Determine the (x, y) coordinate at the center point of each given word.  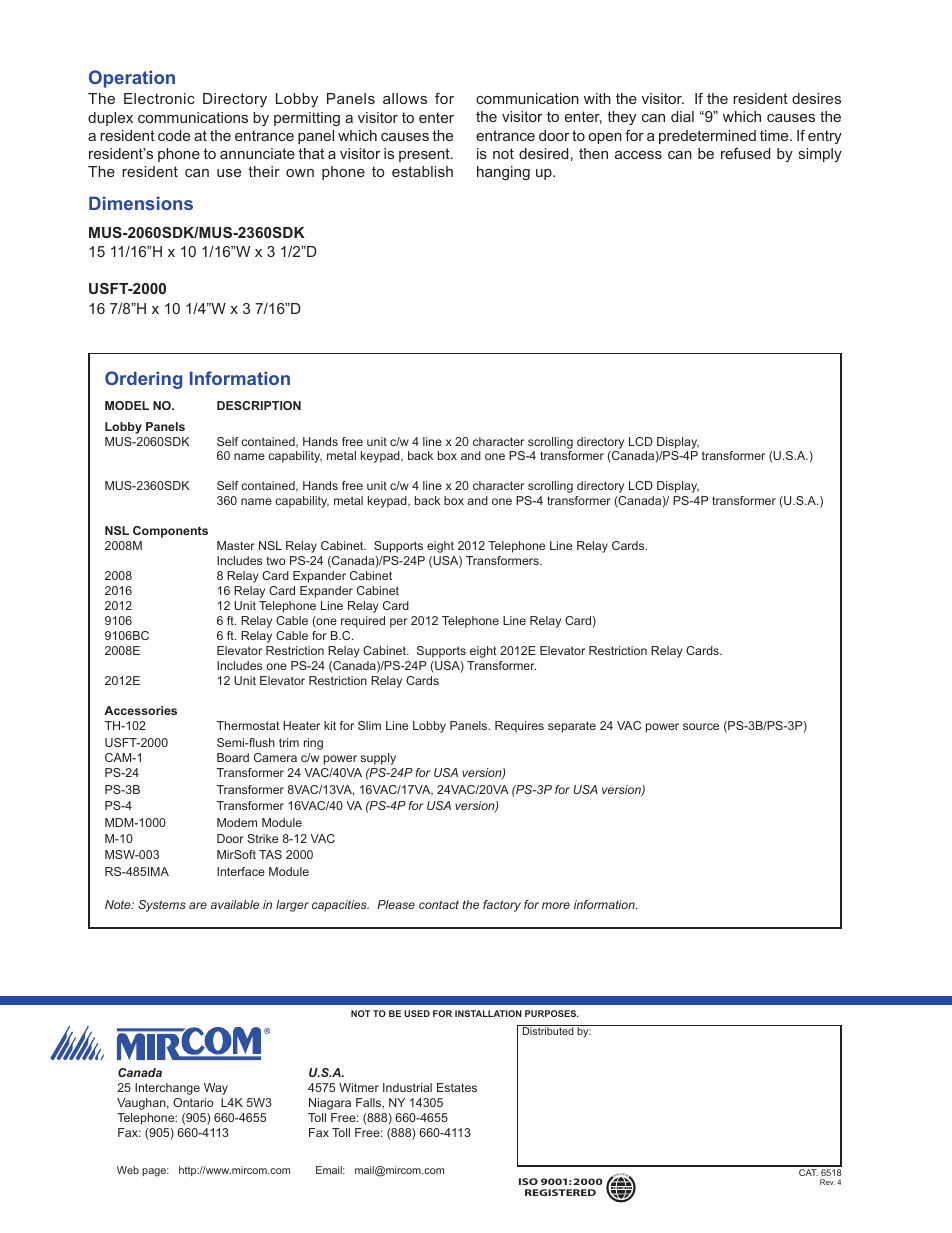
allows (405, 98)
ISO (528, 1181)
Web (128, 1170)
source (701, 726)
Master (236, 545)
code (174, 135)
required (363, 622)
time (775, 135)
